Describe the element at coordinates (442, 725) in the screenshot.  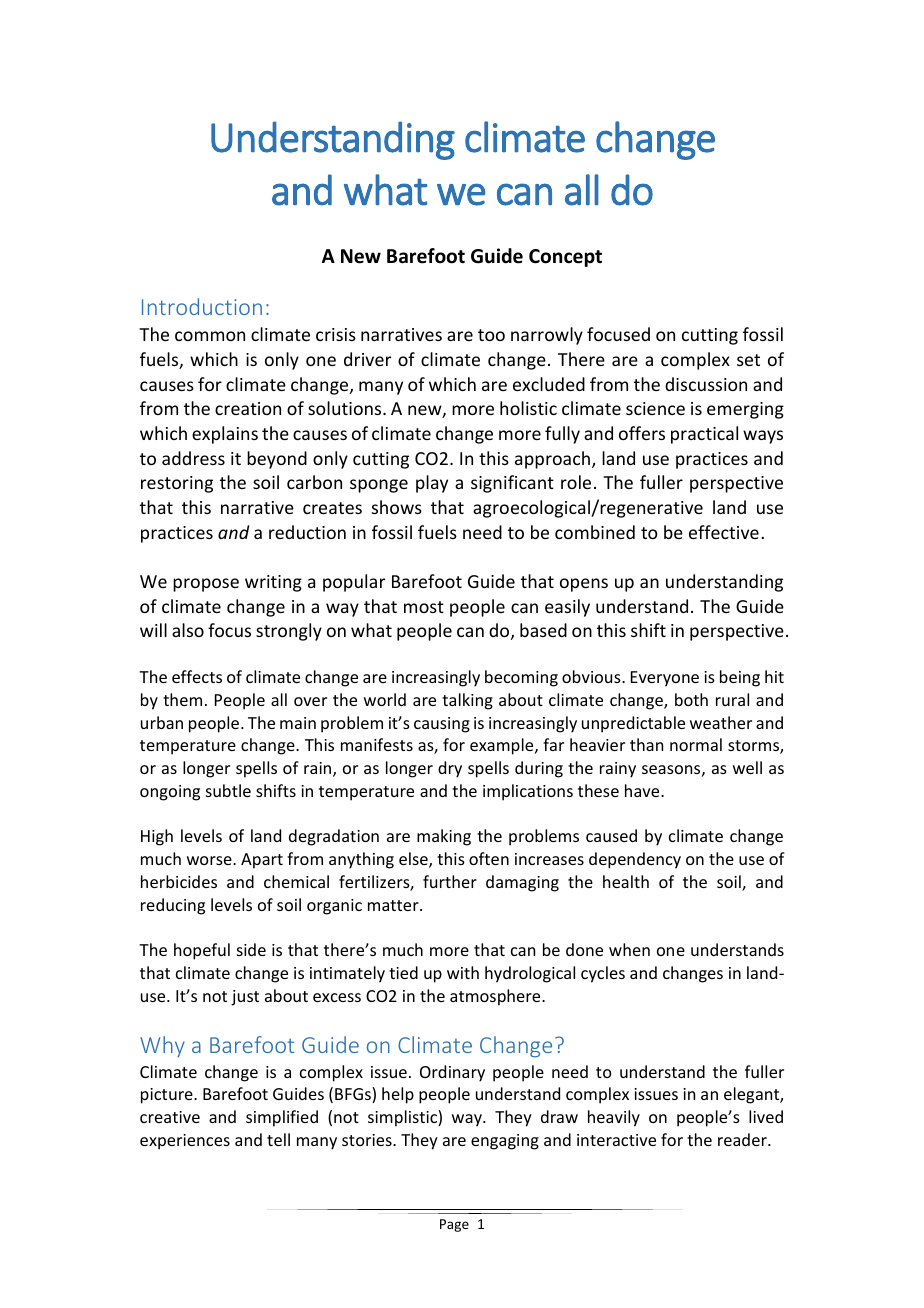
I see `causing` at that location.
